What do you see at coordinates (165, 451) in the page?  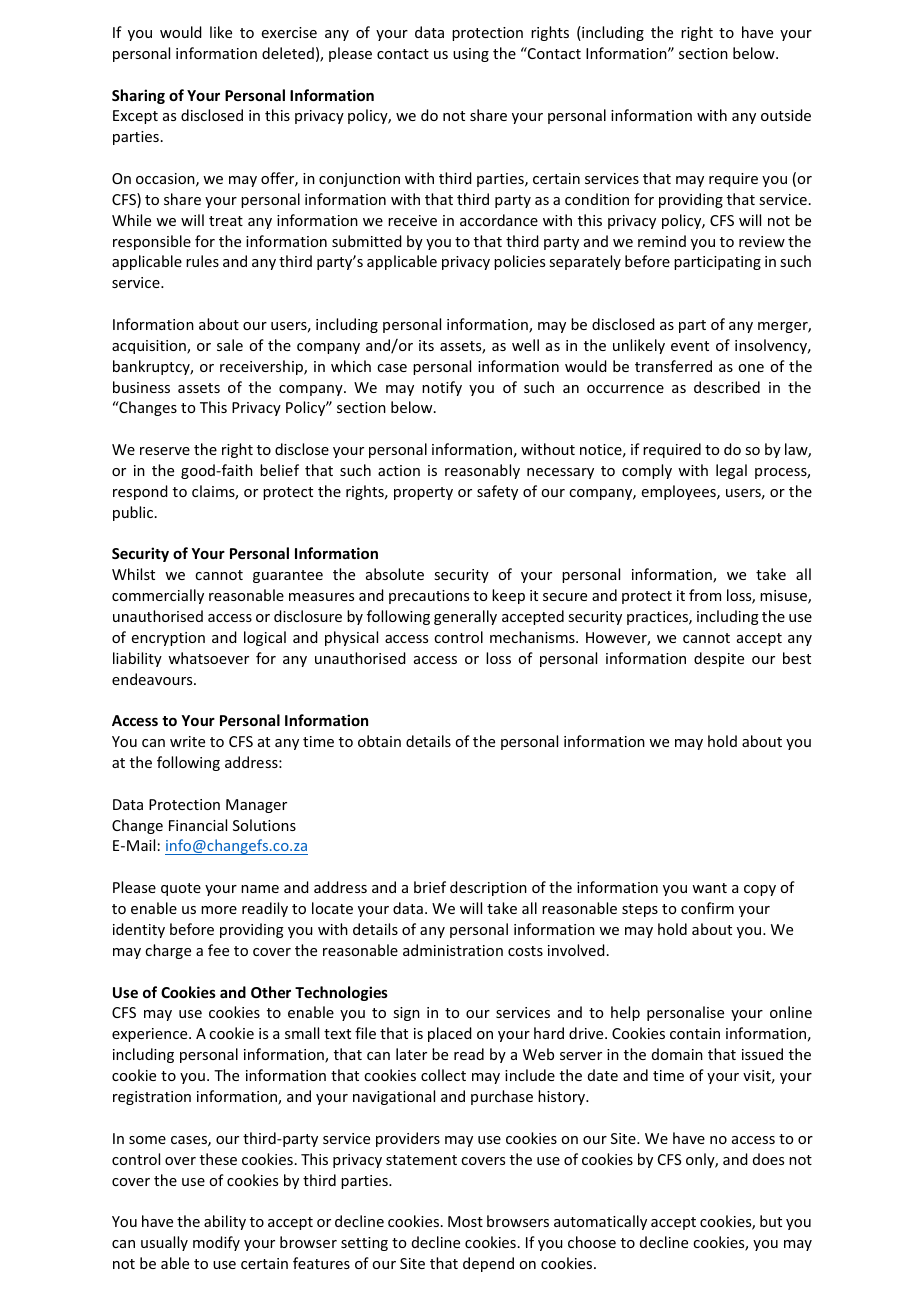 I see `reserve` at bounding box center [165, 451].
